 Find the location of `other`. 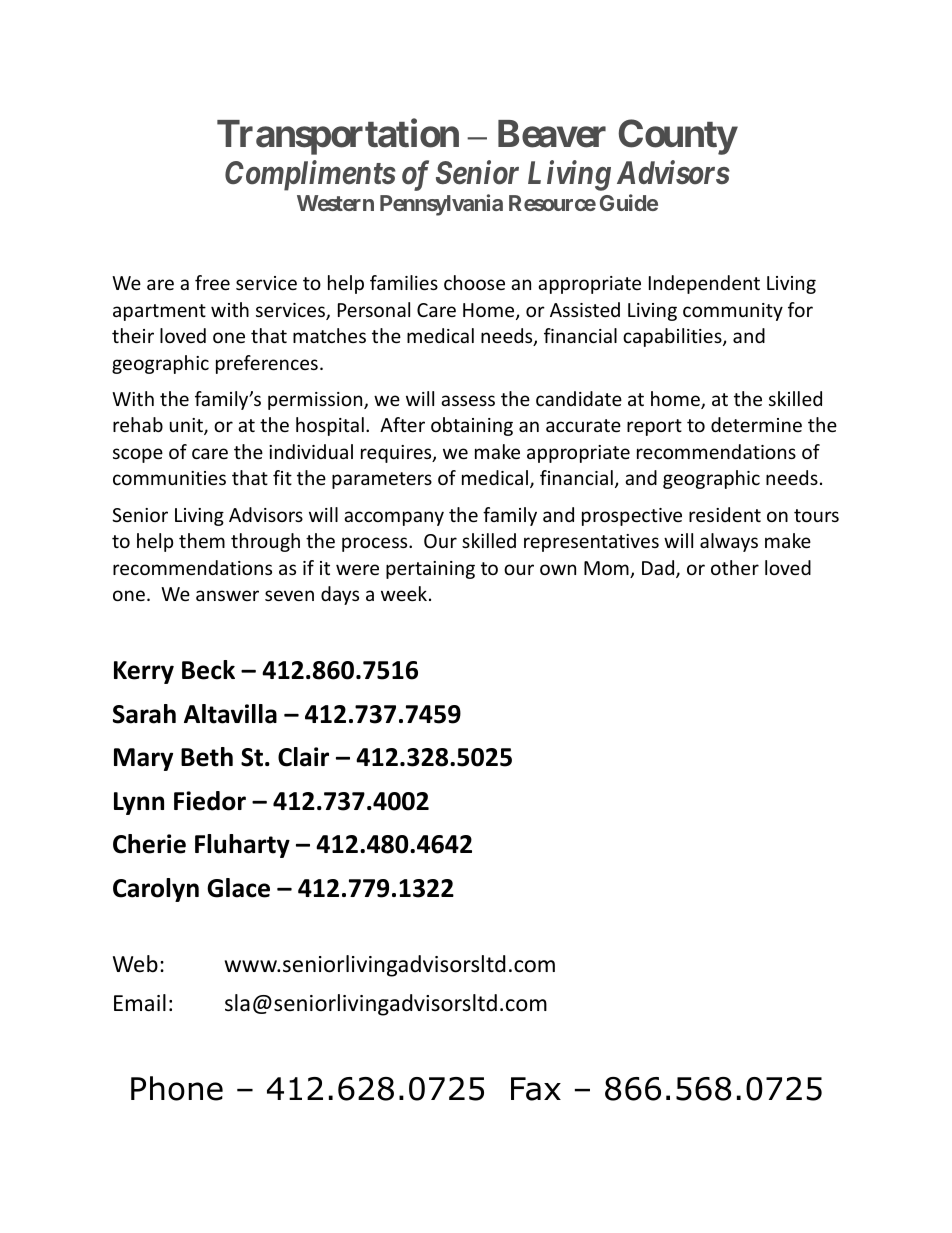

other is located at coordinates (735, 567).
